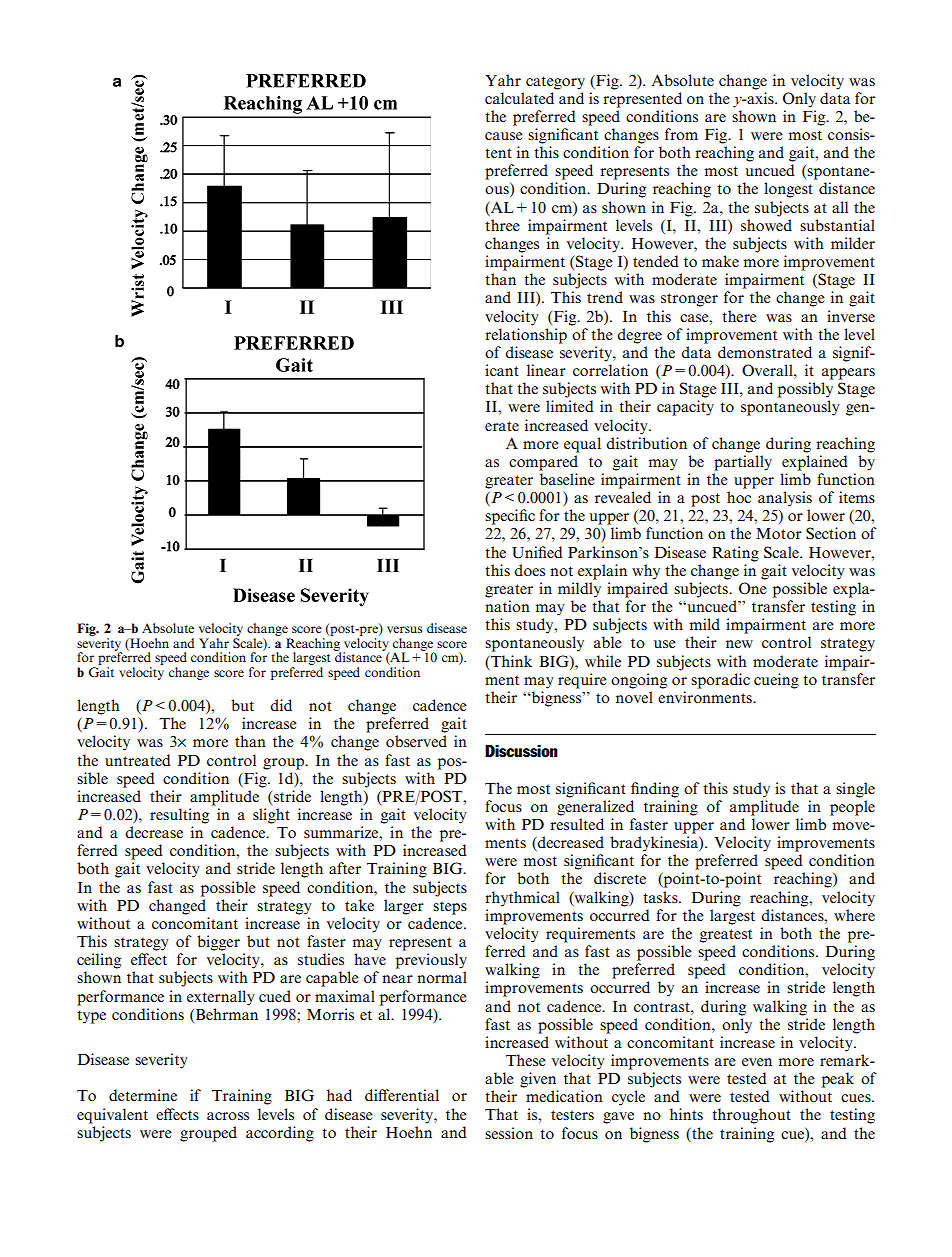  I want to click on from, so click(681, 134).
